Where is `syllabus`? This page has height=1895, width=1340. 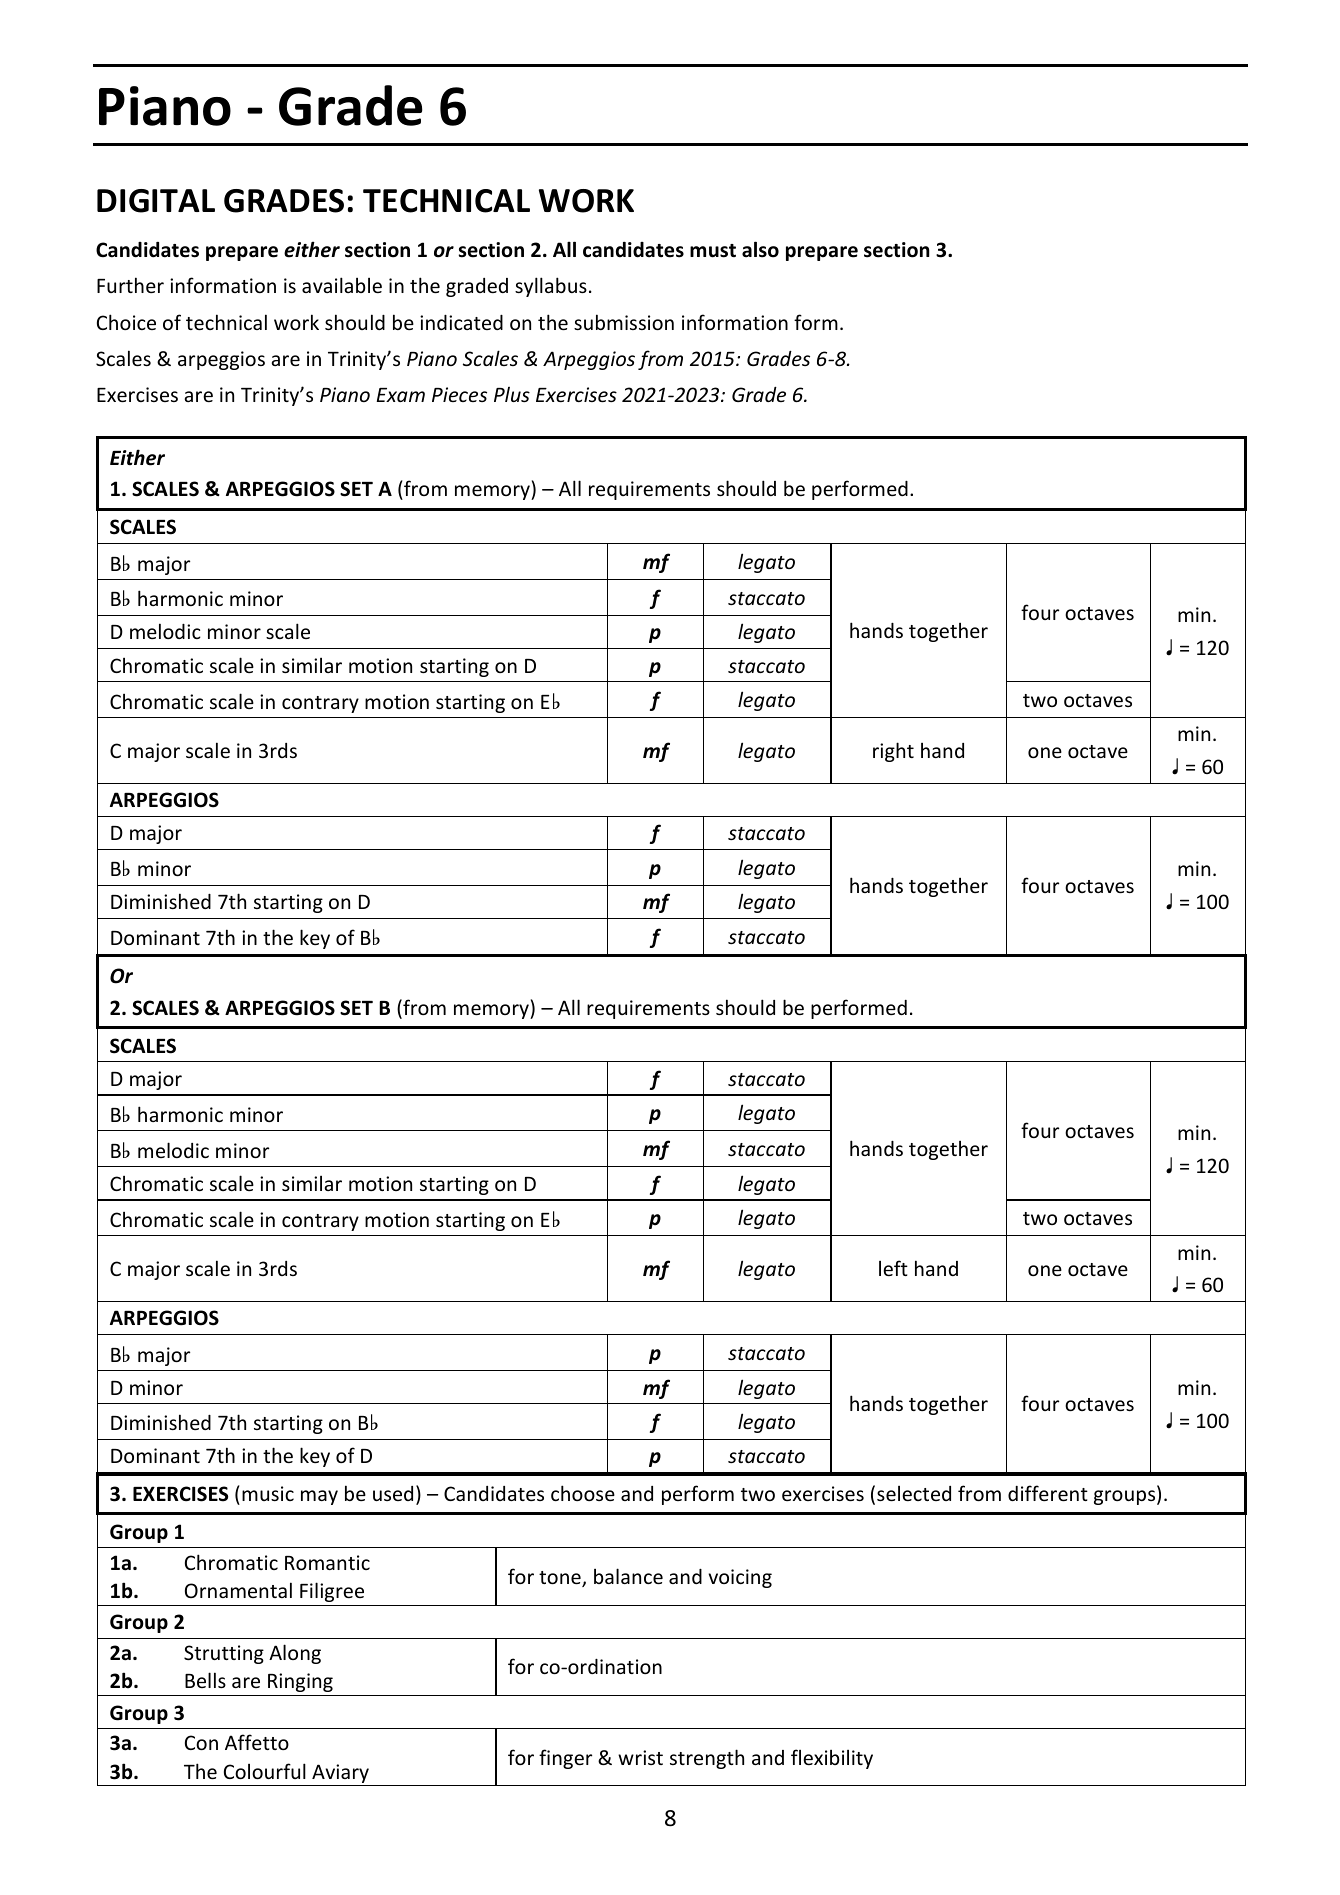 syllabus is located at coordinates (551, 287).
